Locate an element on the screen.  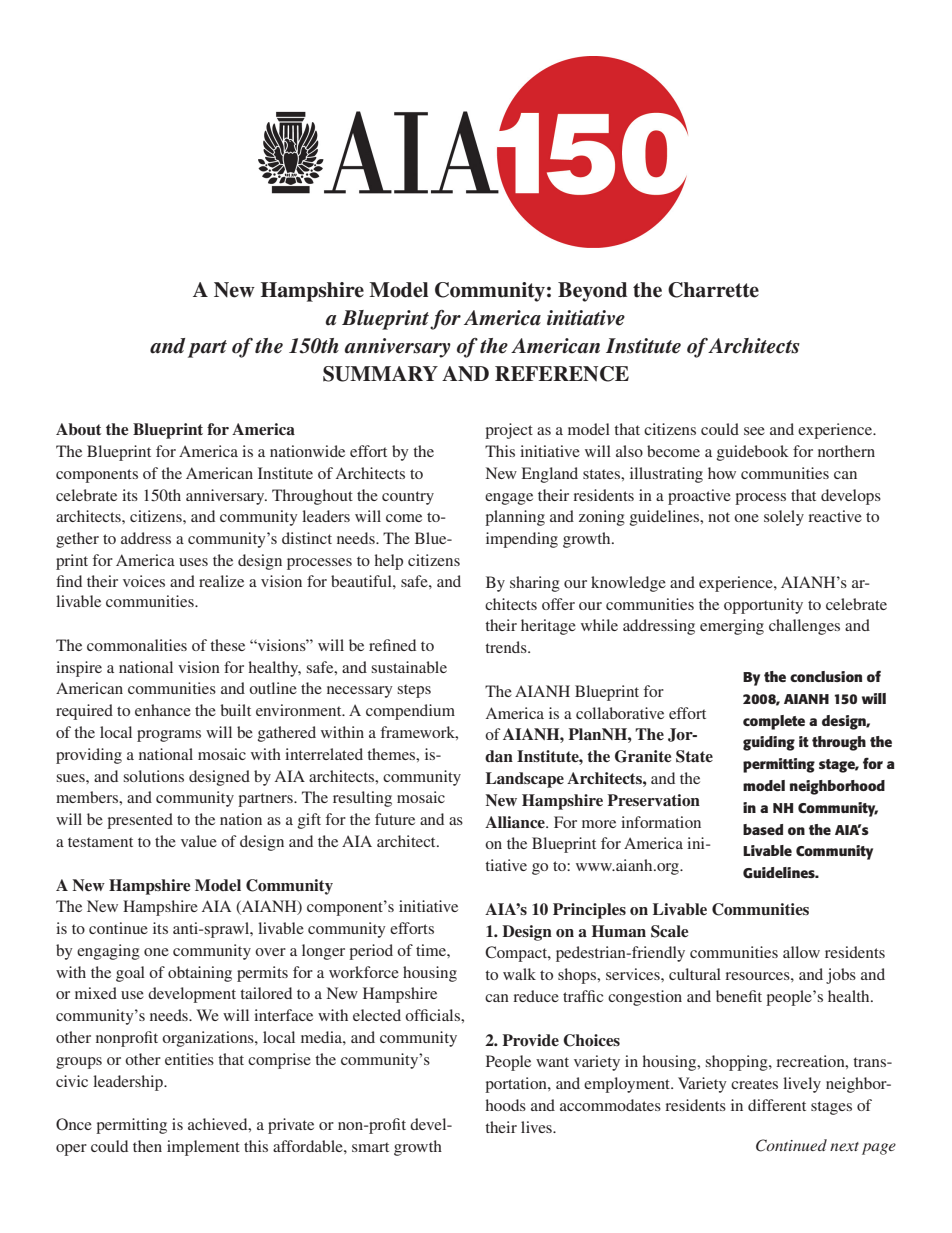
compendium is located at coordinates (410, 712).
